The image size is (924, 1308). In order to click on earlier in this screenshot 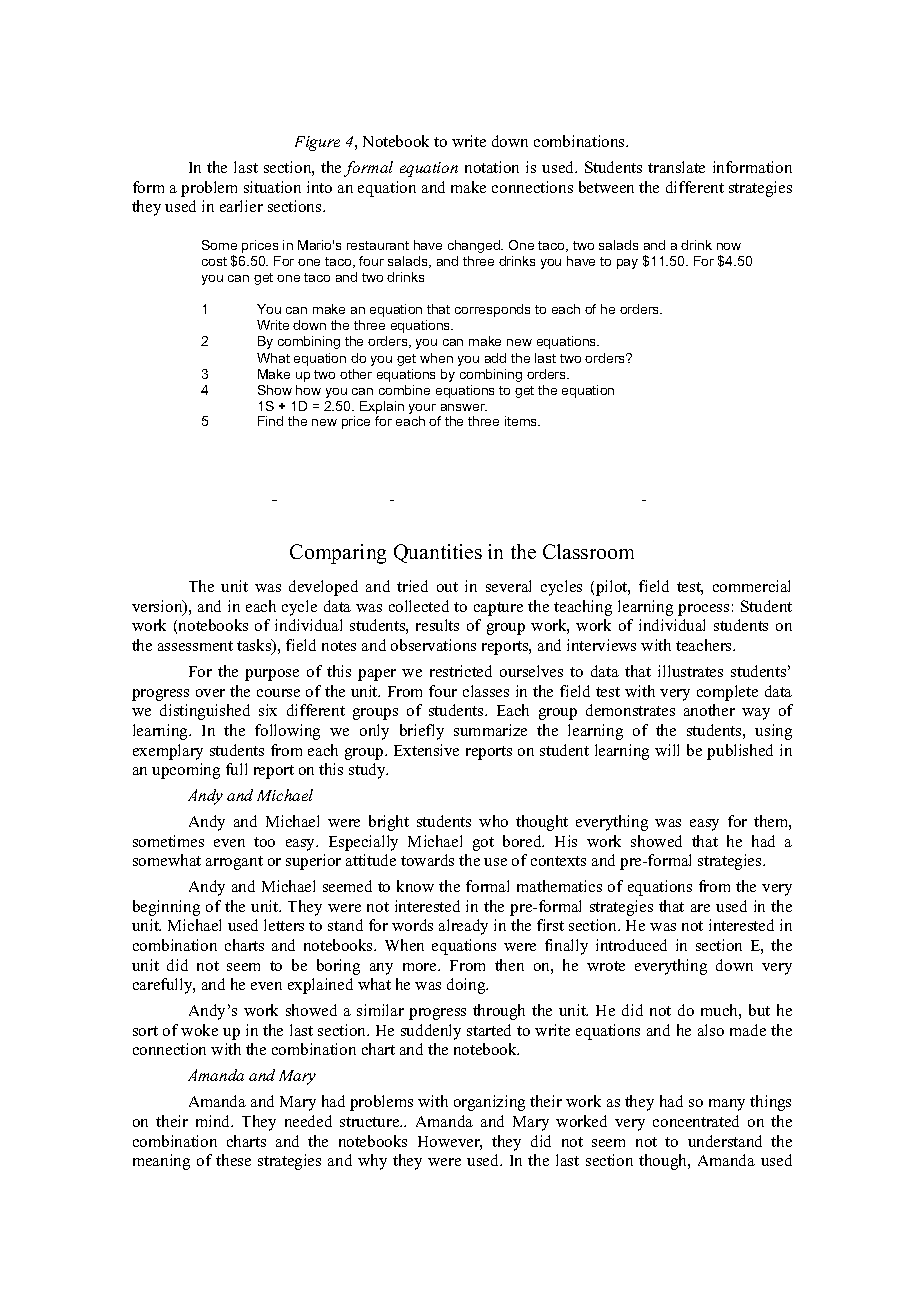, I will do `click(241, 206)`.
